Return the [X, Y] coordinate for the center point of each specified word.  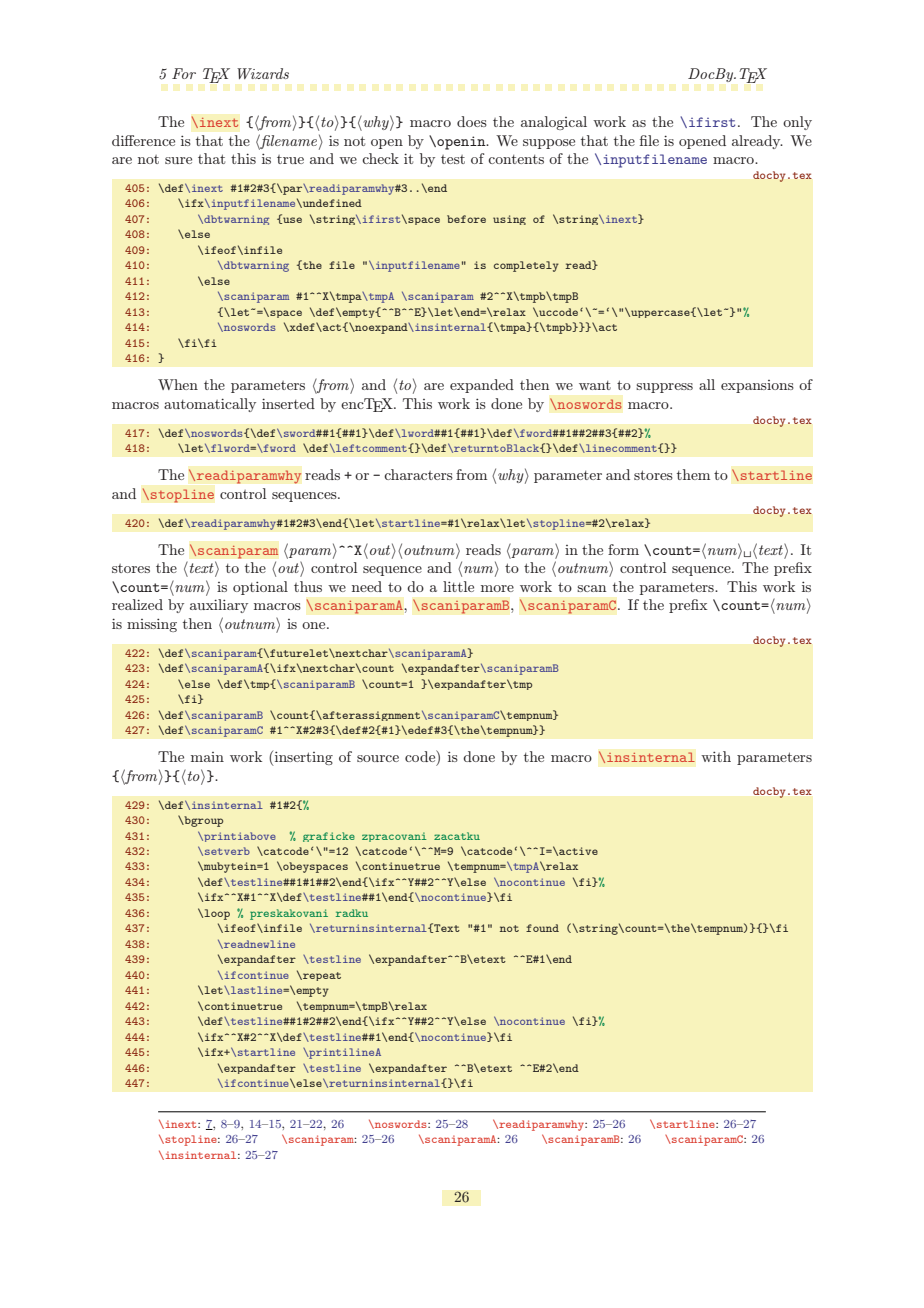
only [797, 123]
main [207, 757]
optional [260, 588]
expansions [757, 386]
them [693, 474]
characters [418, 474]
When [178, 384]
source [378, 758]
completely [526, 266]
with [716, 756]
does [472, 121]
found [542, 928]
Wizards [263, 73]
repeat [321, 976]
